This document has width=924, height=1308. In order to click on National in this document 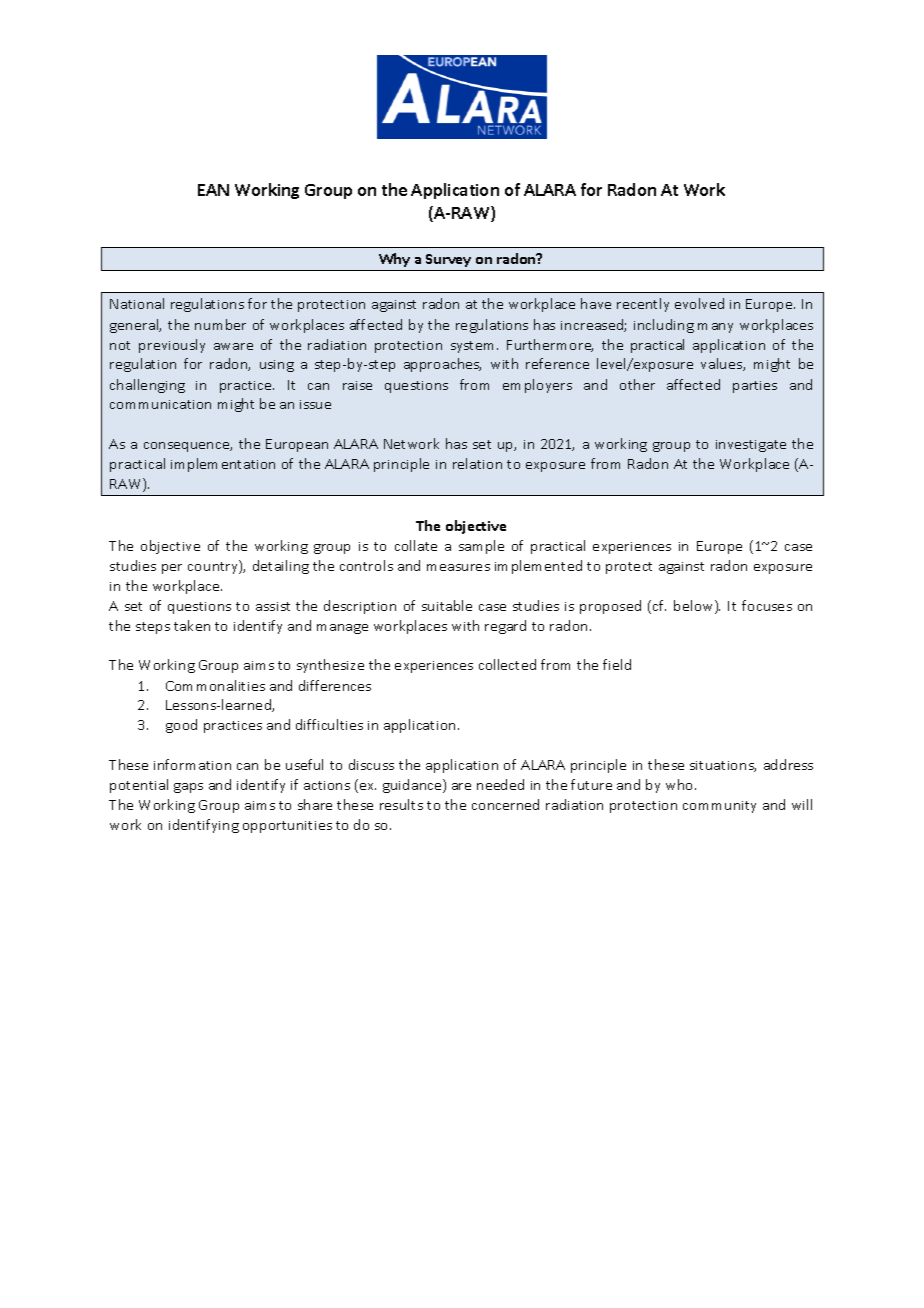, I will do `click(137, 303)`.
